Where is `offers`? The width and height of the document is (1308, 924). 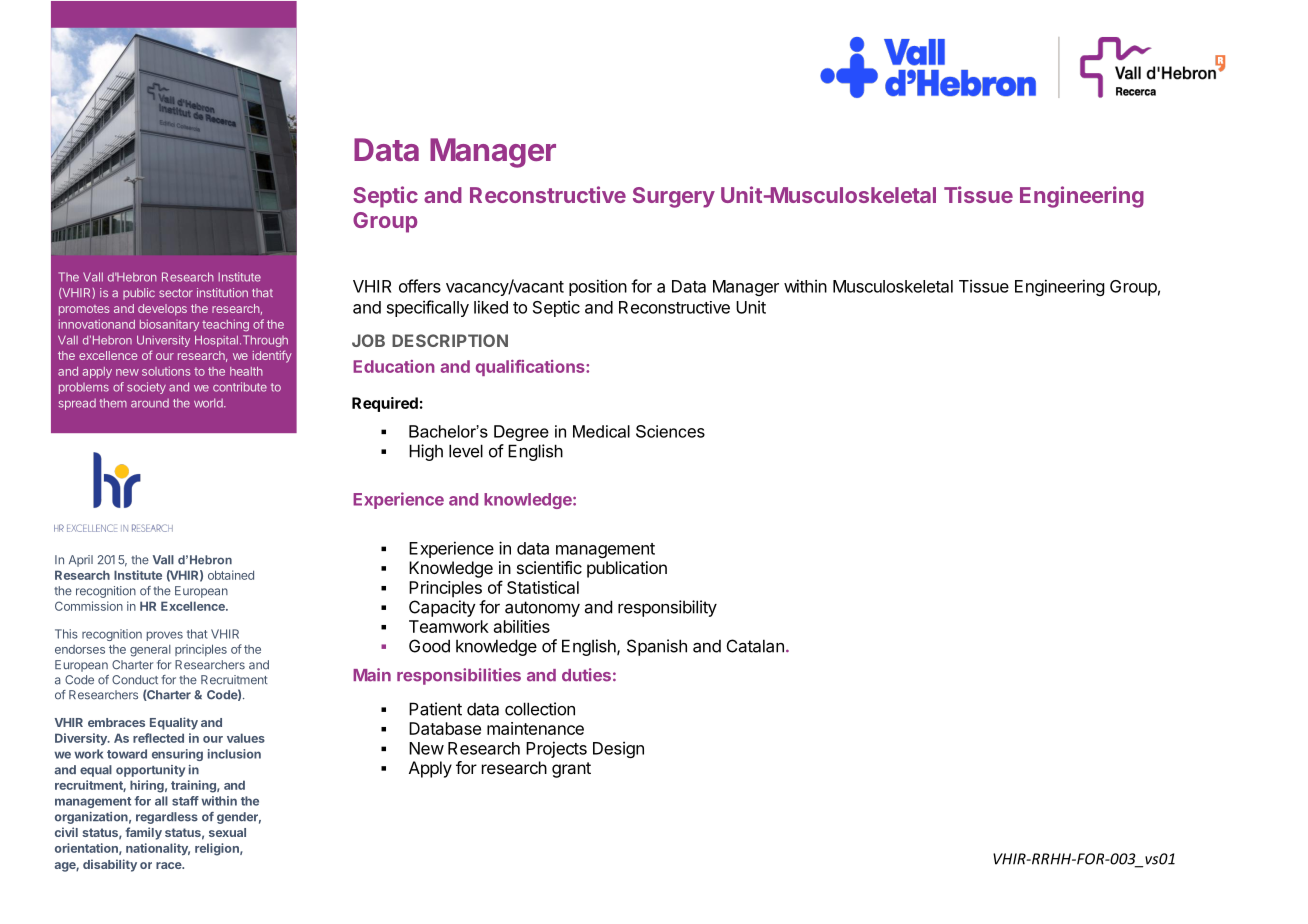
offers is located at coordinates (420, 286).
